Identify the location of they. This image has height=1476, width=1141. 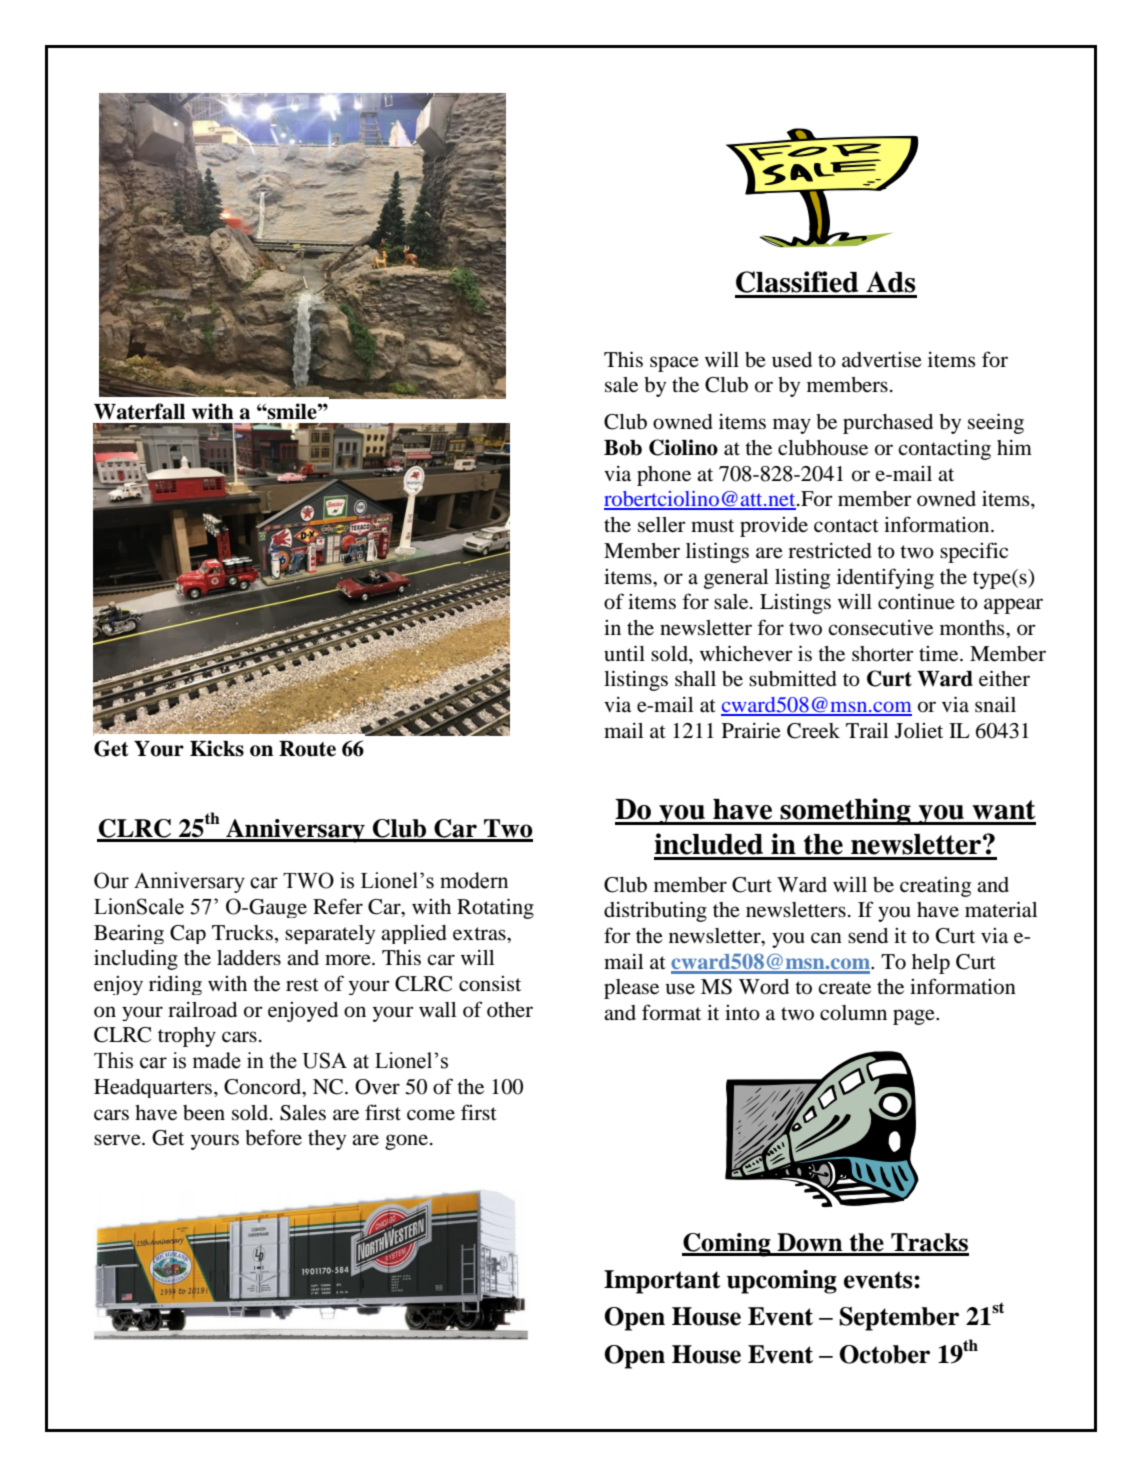
(327, 1140).
